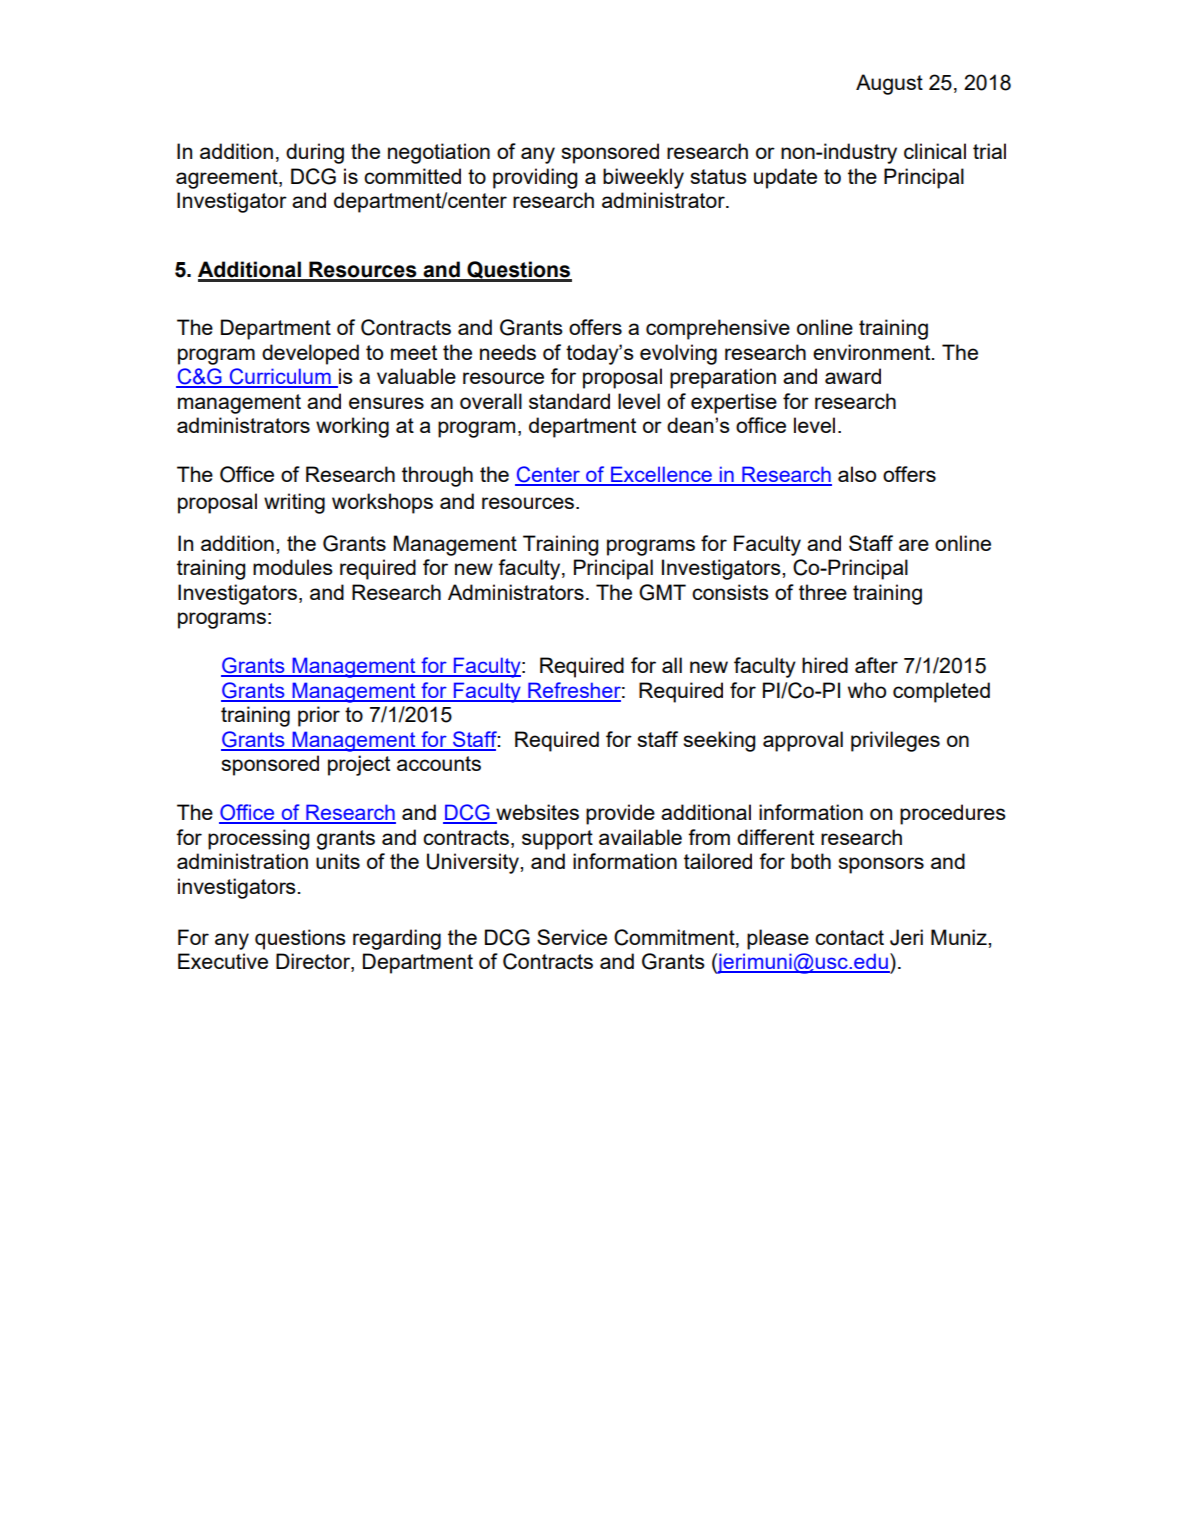 The height and width of the screenshot is (1535, 1186). I want to click on evolving, so click(678, 354).
